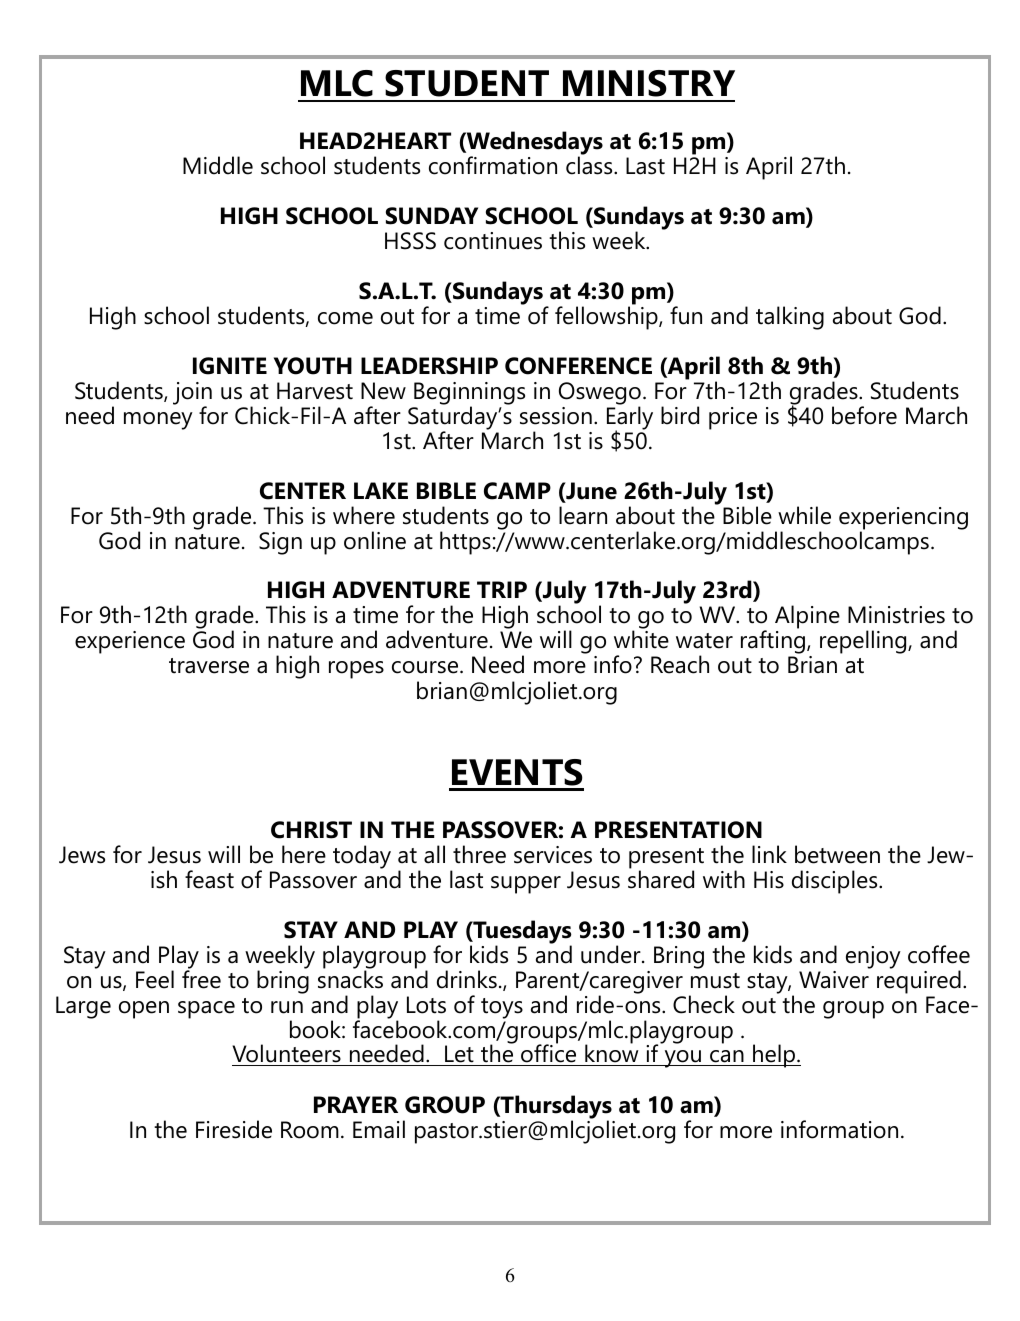  What do you see at coordinates (493, 165) in the screenshot?
I see `confirmation` at bounding box center [493, 165].
